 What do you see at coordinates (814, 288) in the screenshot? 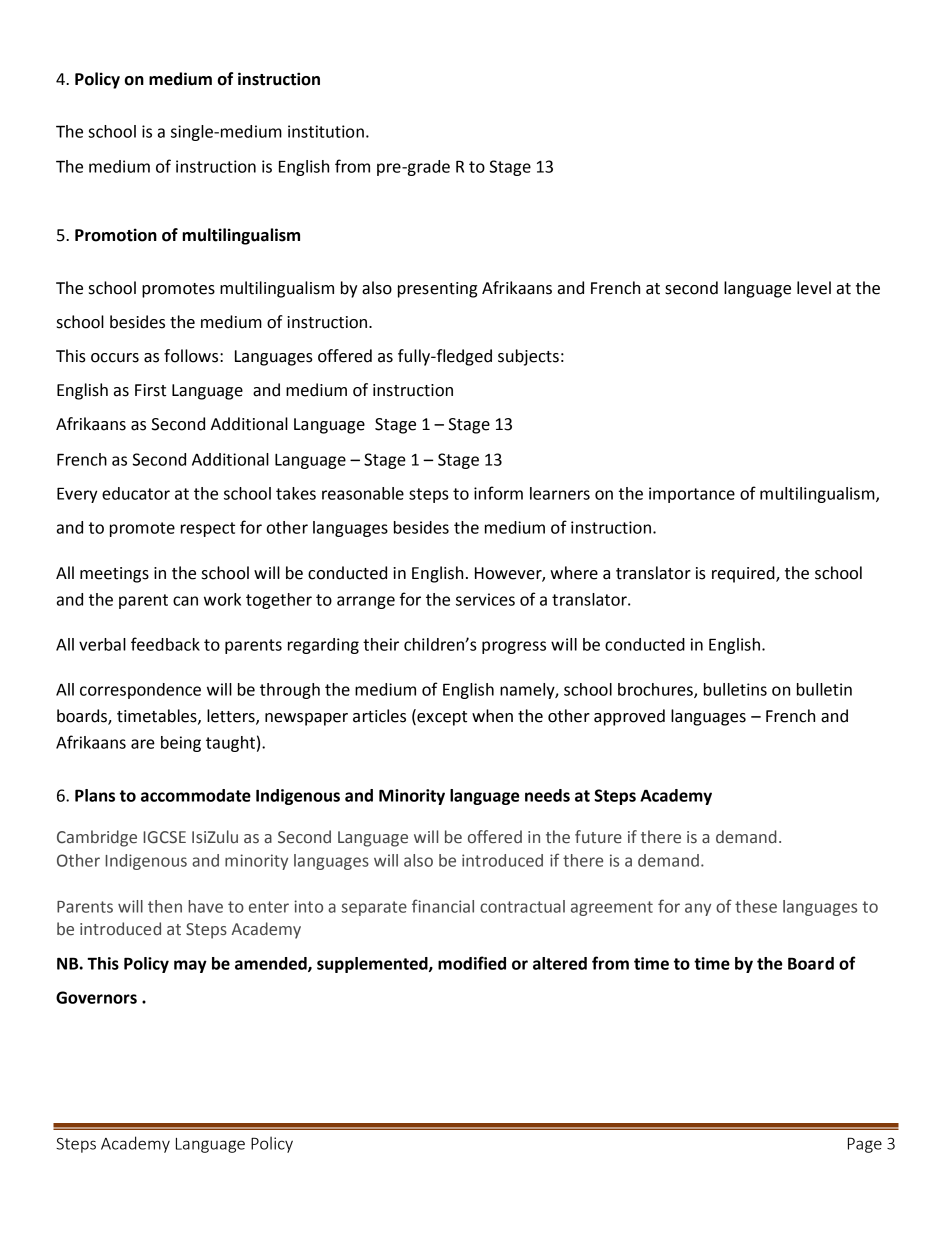
I see `level` at bounding box center [814, 288].
